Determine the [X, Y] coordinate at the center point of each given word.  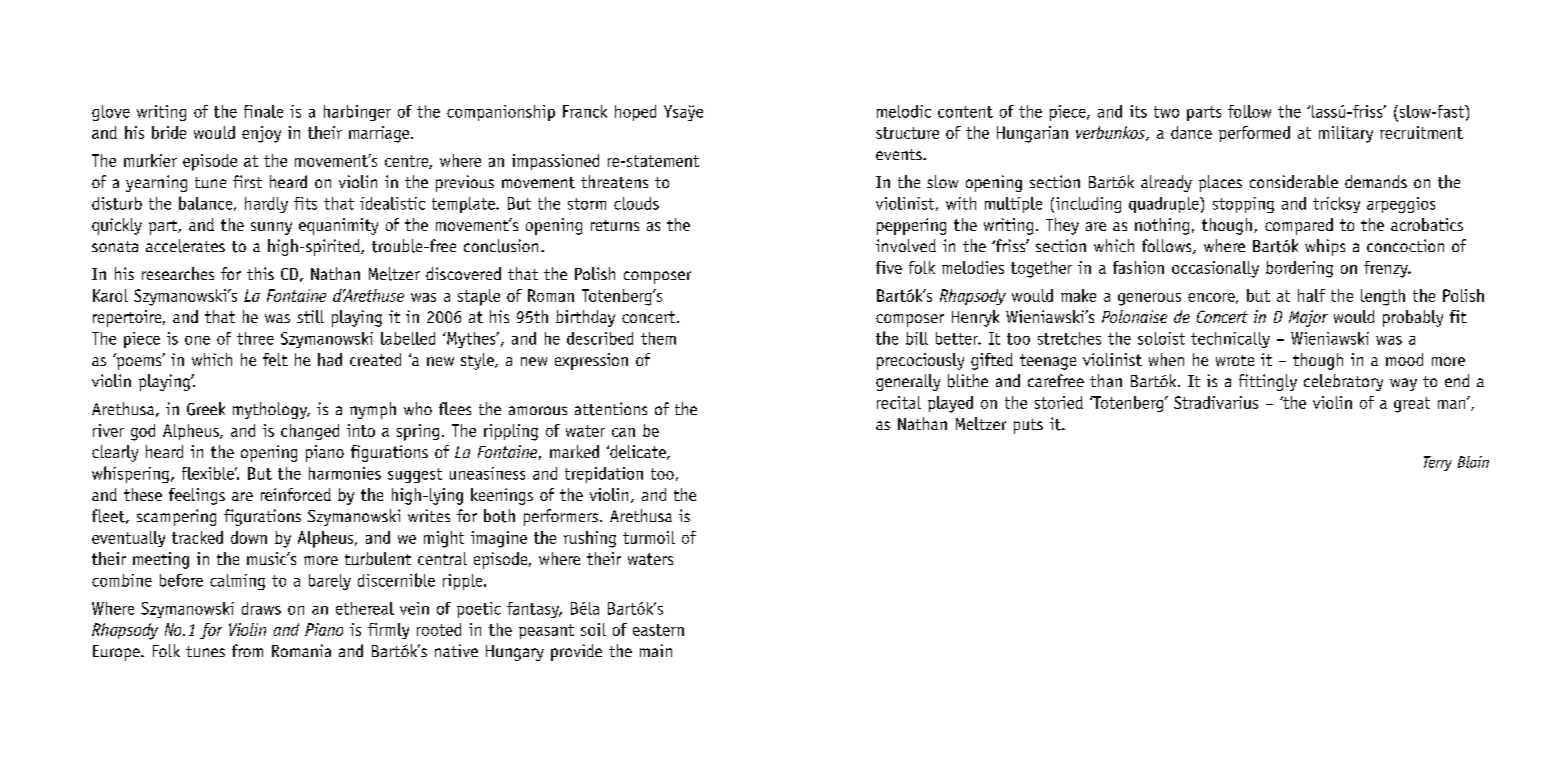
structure [907, 133]
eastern [658, 630]
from [247, 650]
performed [1254, 134]
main [656, 650]
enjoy [261, 134]
